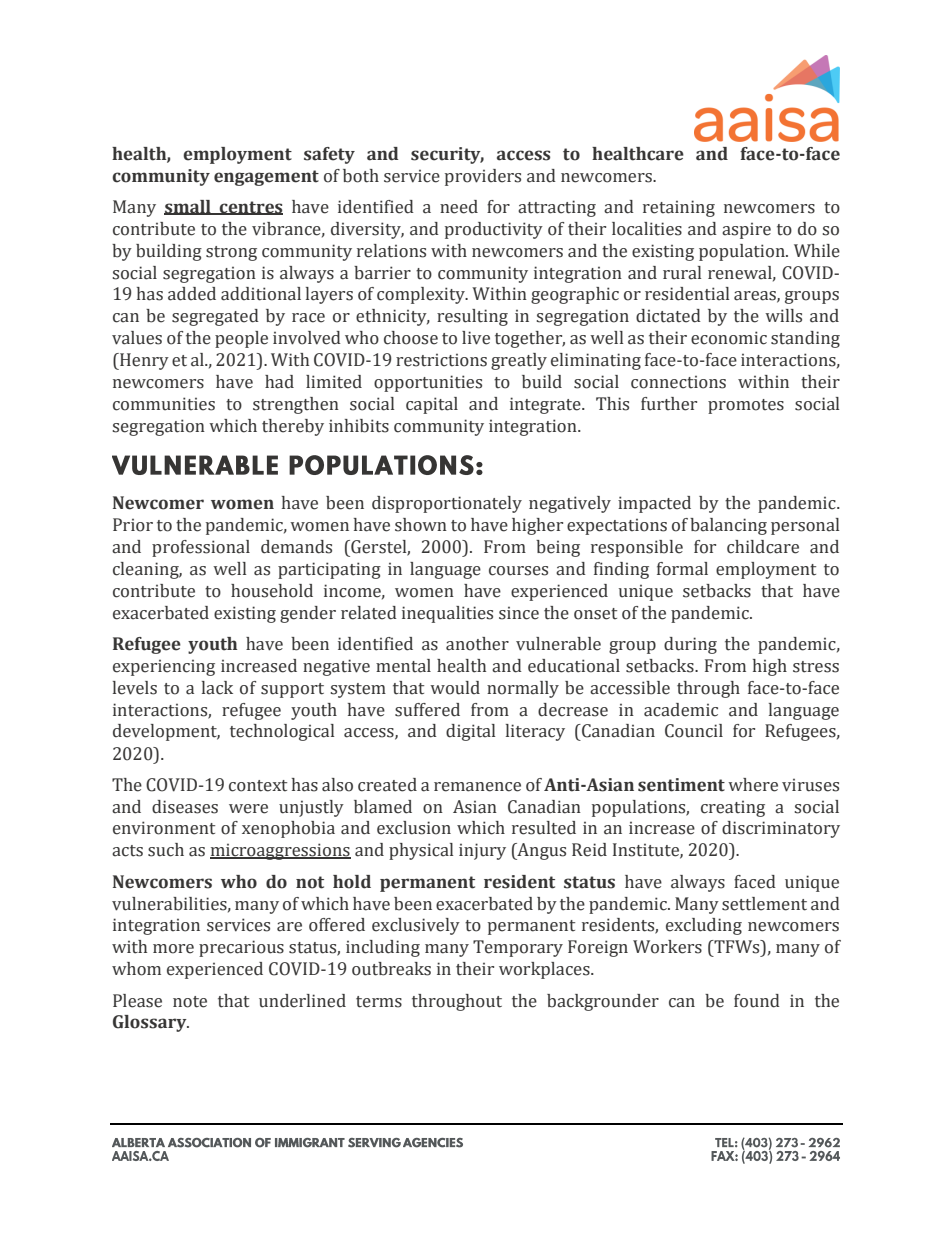 The height and width of the page is (1233, 952). Describe the element at coordinates (164, 404) in the page. I see `communities` at that location.
